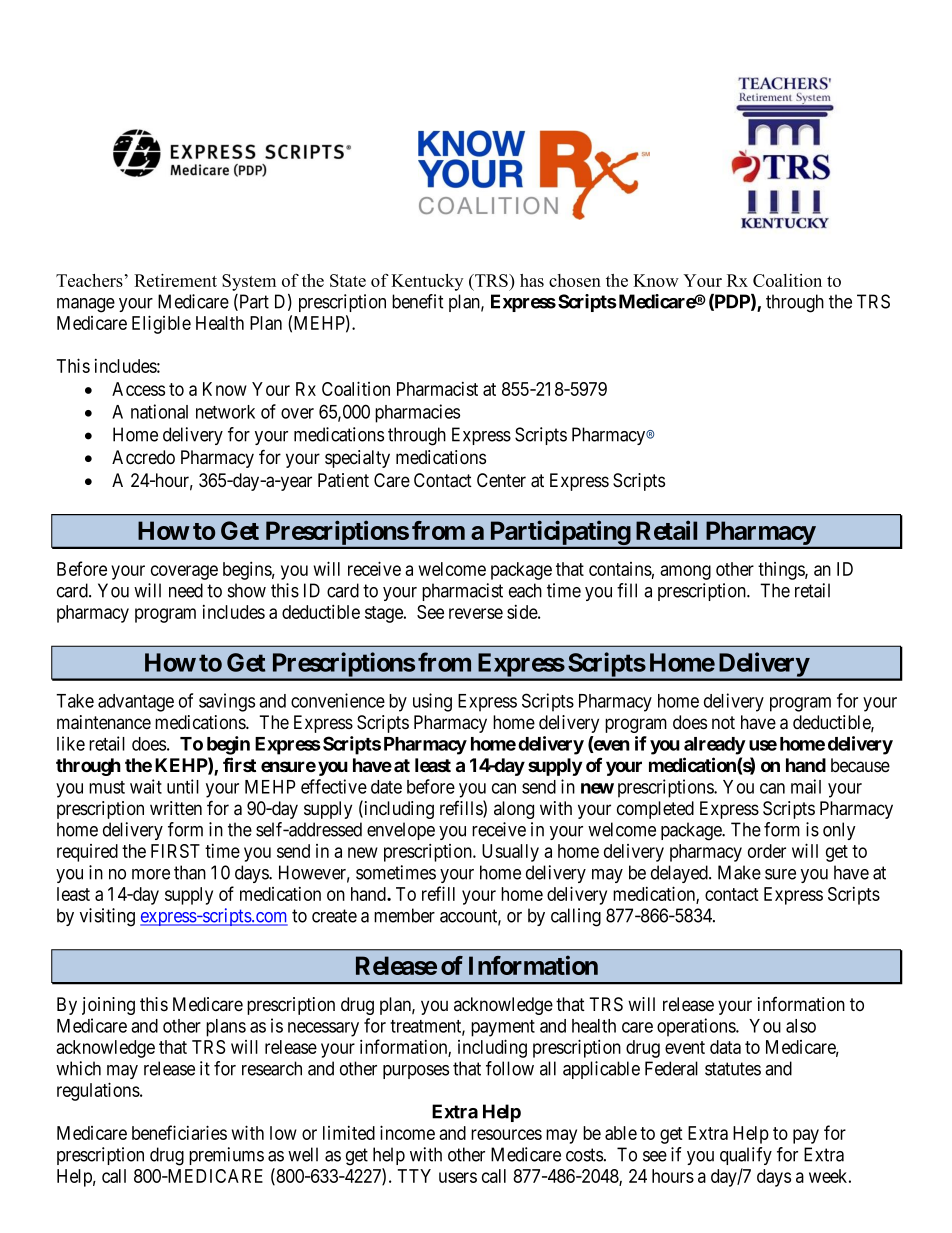 Image resolution: width=952 pixels, height=1233 pixels. Describe the element at coordinates (418, 301) in the image. I see `benefit` at that location.
